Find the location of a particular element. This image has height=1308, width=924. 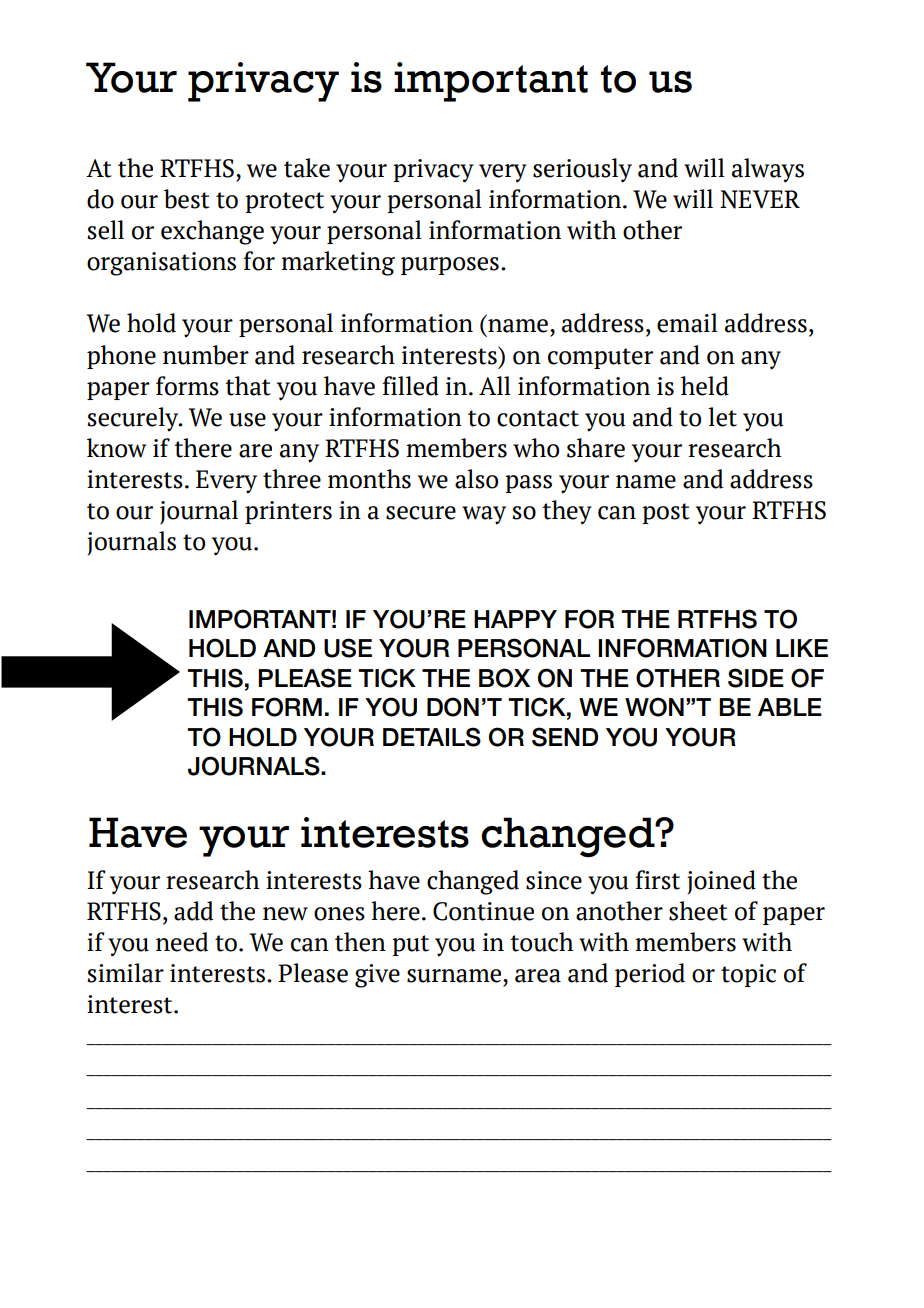

NEVER is located at coordinates (760, 199).
